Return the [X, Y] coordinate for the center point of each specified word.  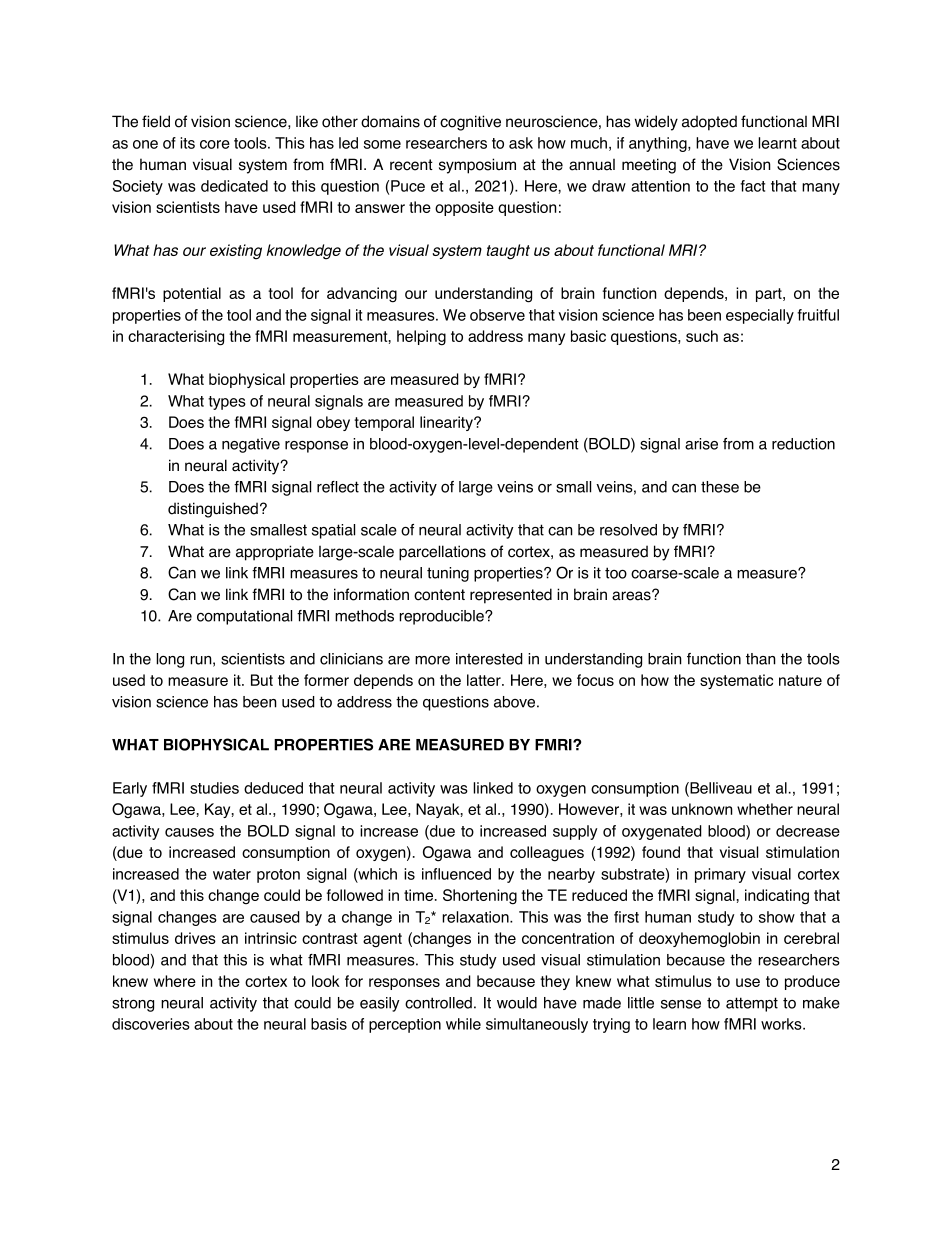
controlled [438, 1003]
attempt [752, 1004]
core [215, 144]
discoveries [151, 1024]
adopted [709, 123]
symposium [477, 166]
